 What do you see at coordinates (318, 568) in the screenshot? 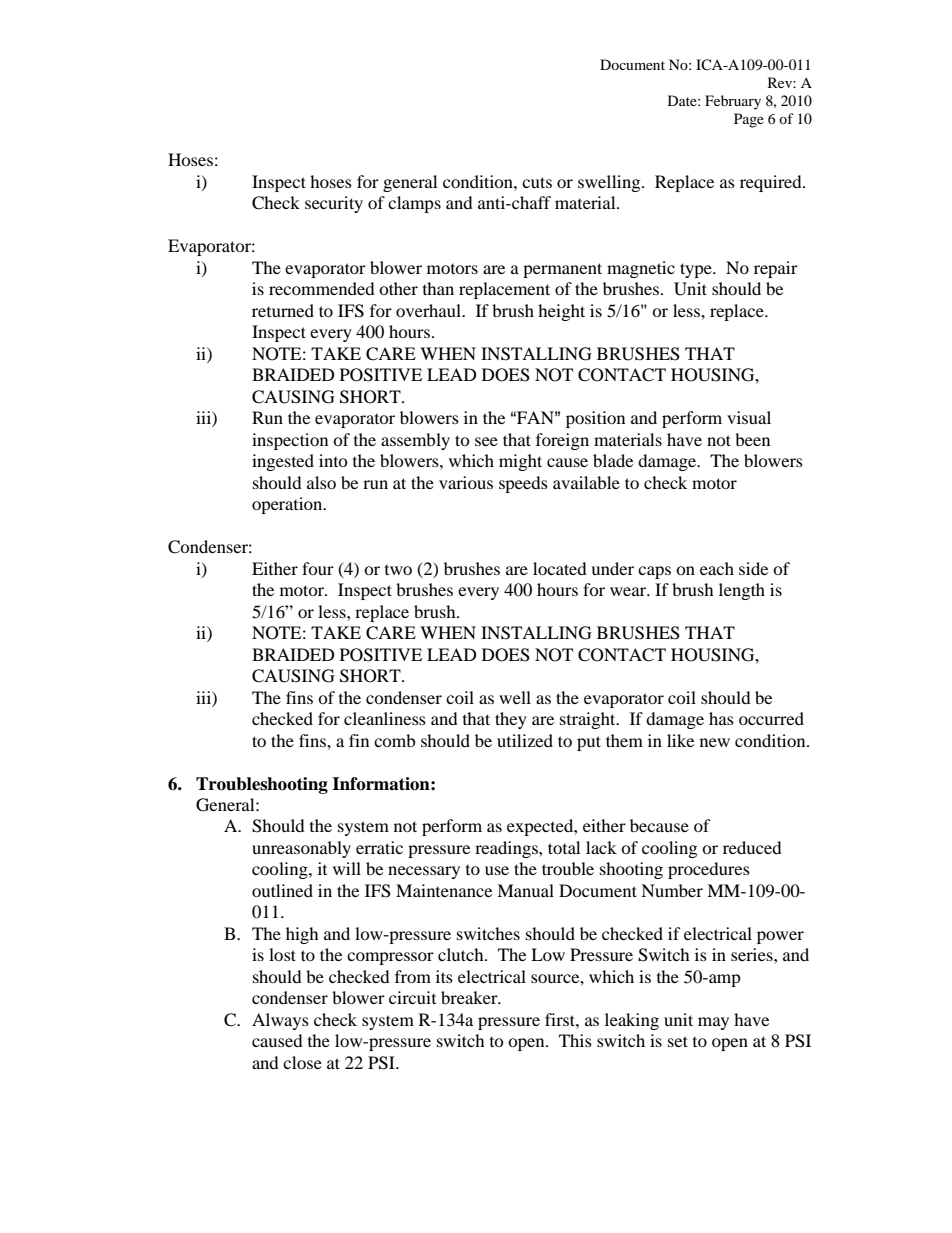
I see `four` at bounding box center [318, 568].
